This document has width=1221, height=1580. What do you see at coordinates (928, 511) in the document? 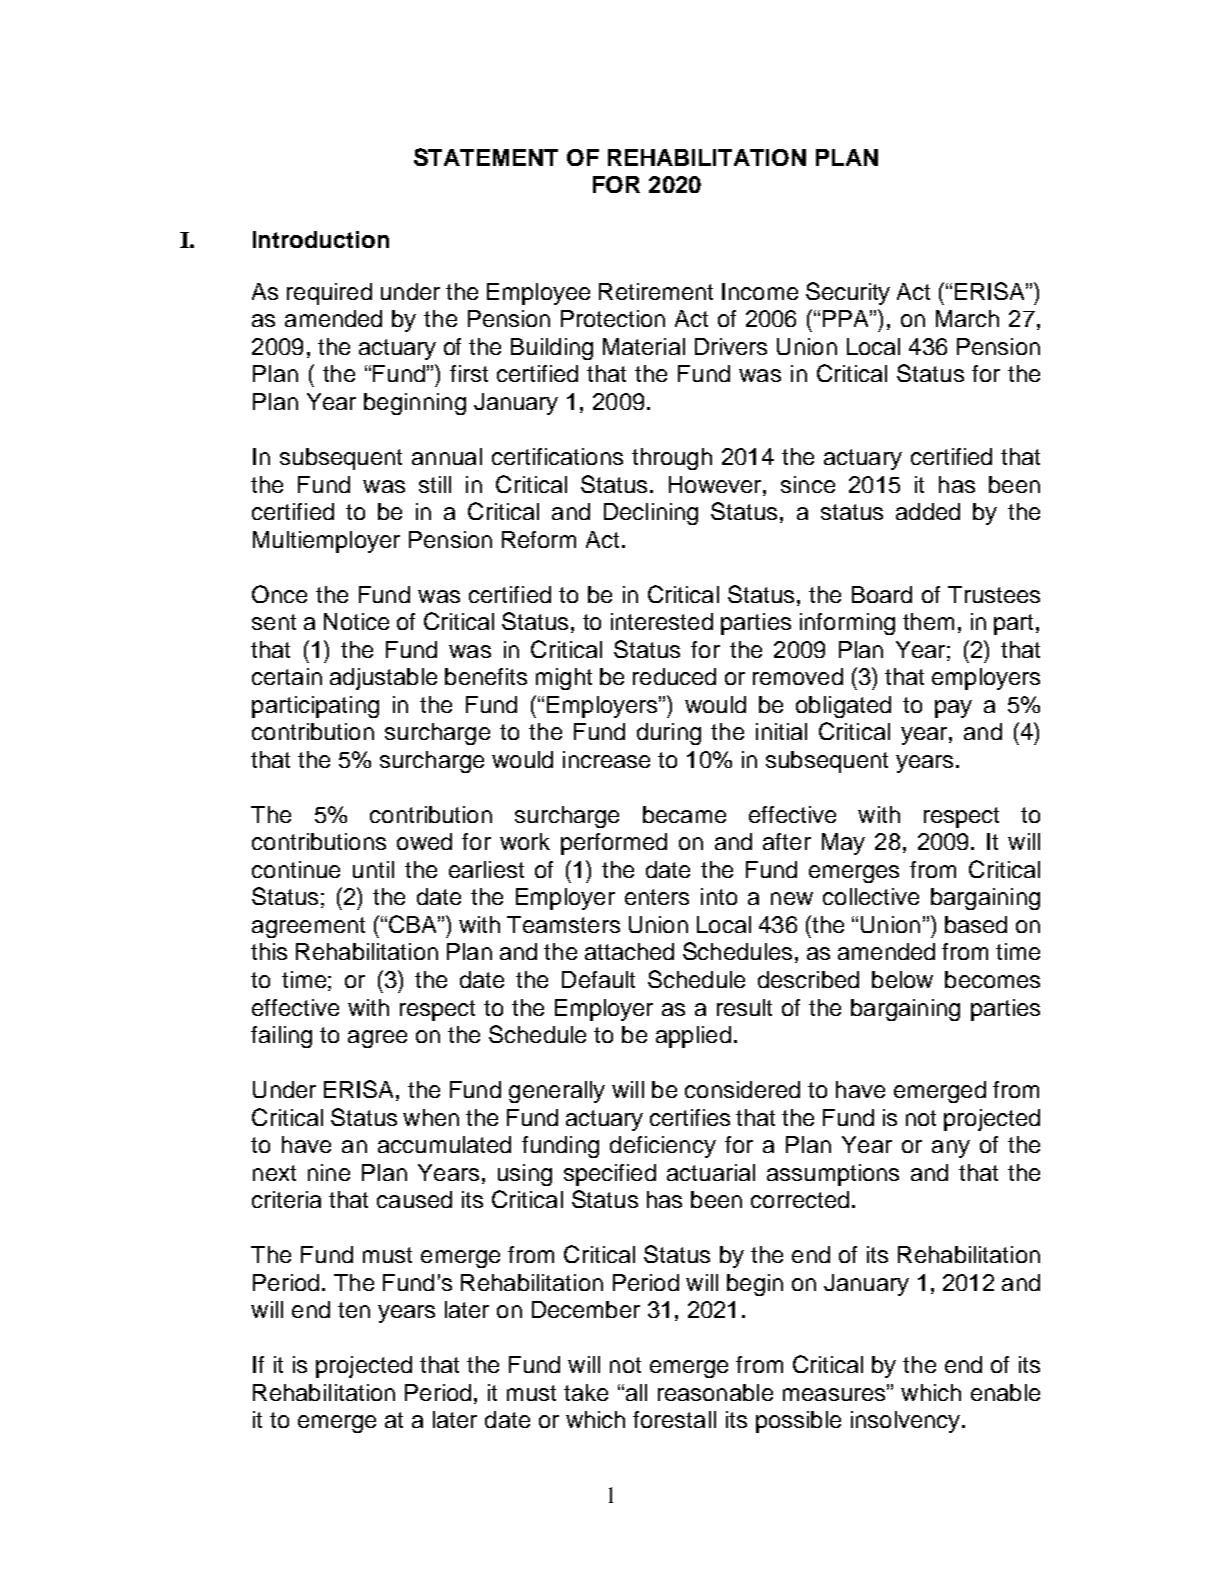
I see `added` at bounding box center [928, 511].
